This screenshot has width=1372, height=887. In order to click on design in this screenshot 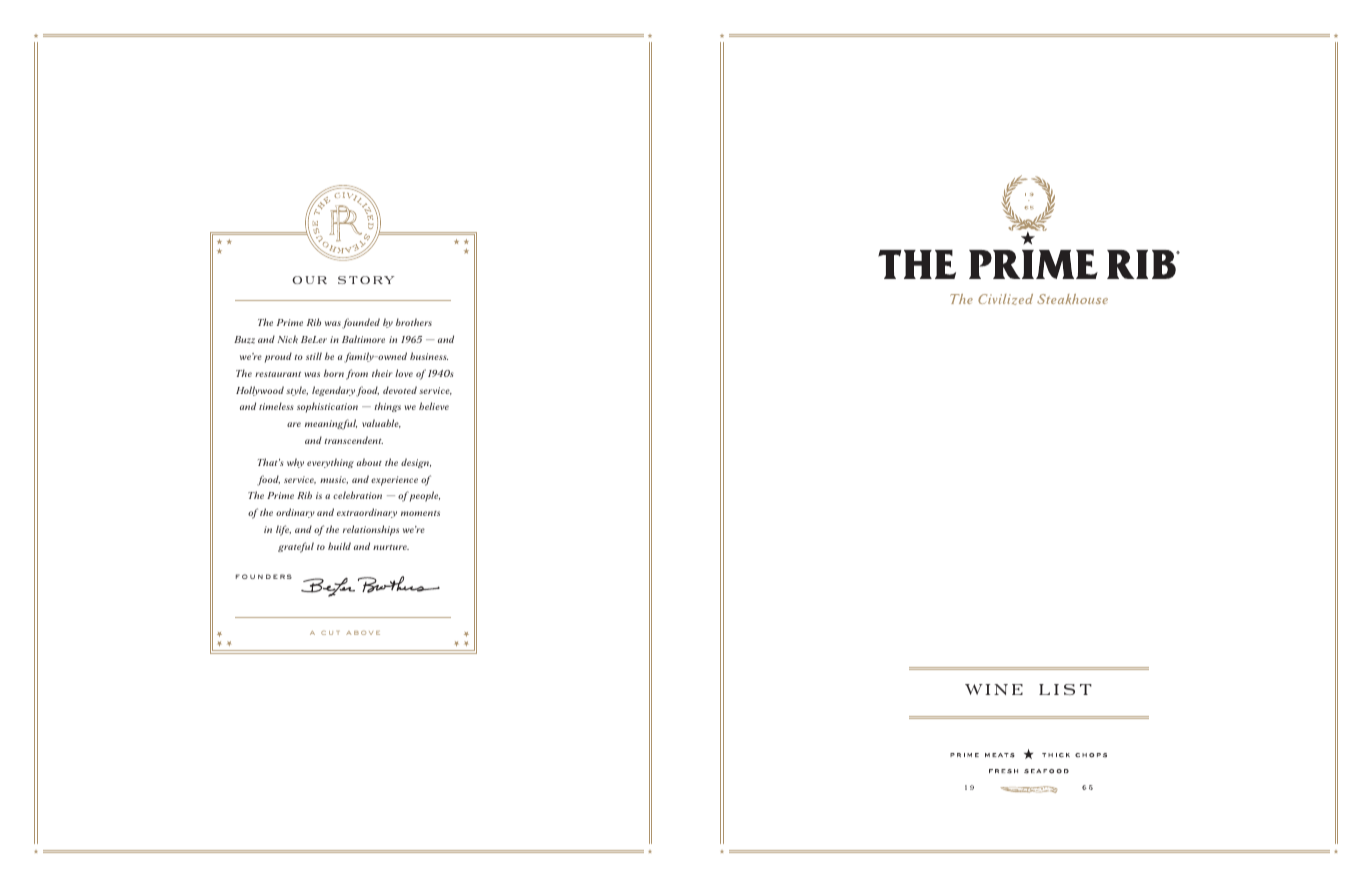, I will do `click(416, 463)`.
